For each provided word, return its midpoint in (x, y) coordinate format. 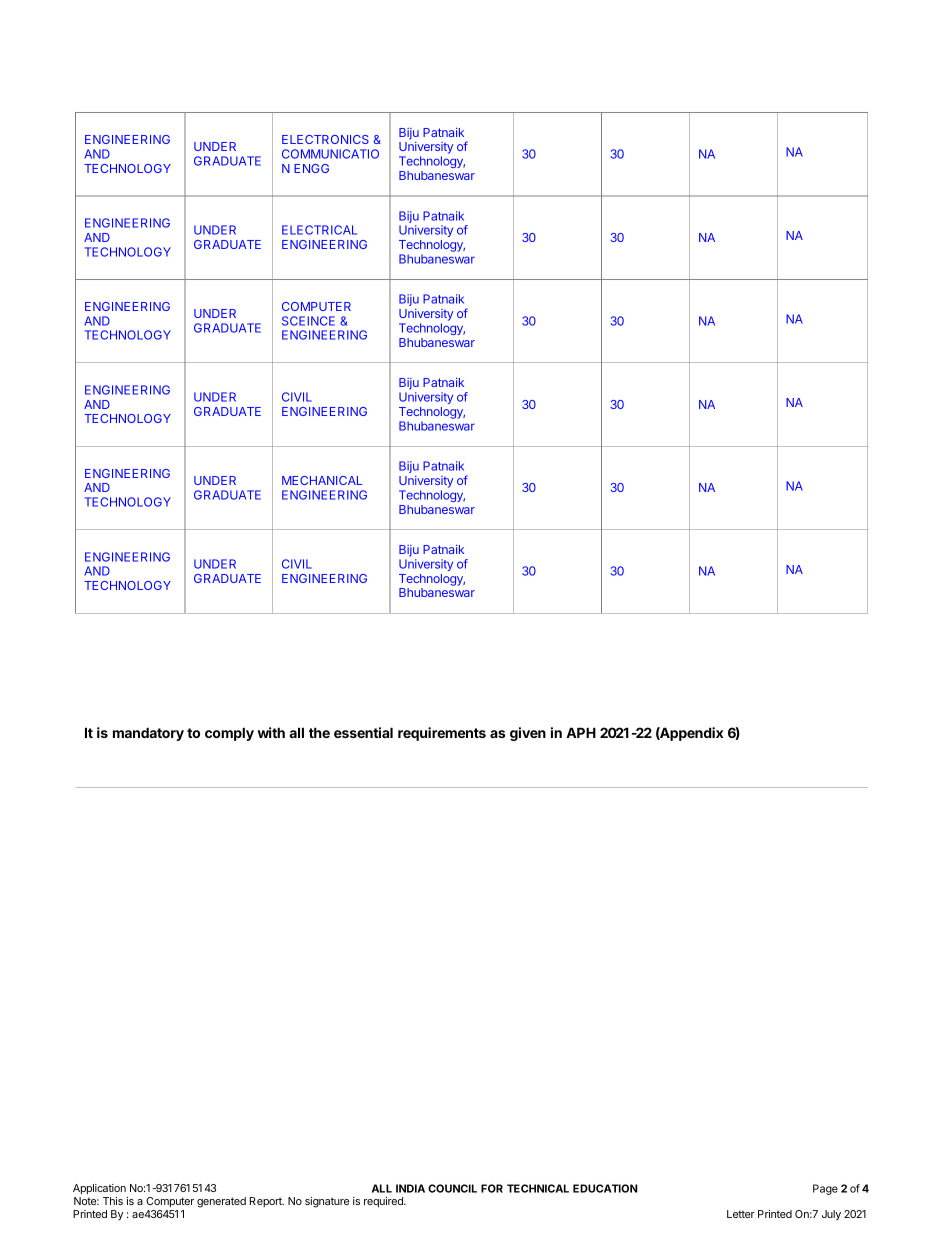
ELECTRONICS (325, 139)
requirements (442, 734)
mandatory (148, 734)
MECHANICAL (322, 480)
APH (581, 732)
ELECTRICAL (319, 230)
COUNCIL (452, 1188)
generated (221, 1202)
